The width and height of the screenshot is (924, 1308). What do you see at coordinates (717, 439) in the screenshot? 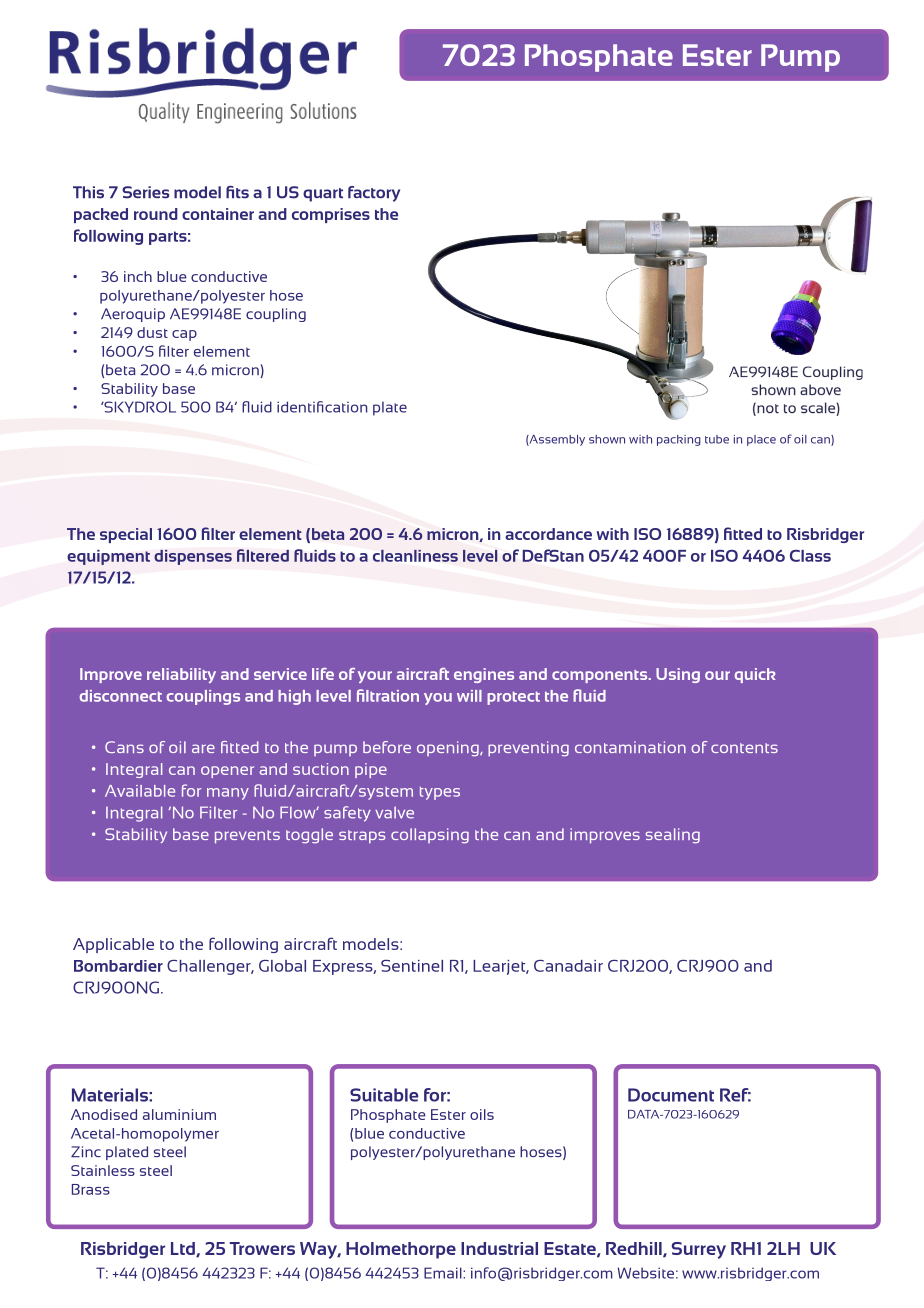
I see `tube` at bounding box center [717, 439].
